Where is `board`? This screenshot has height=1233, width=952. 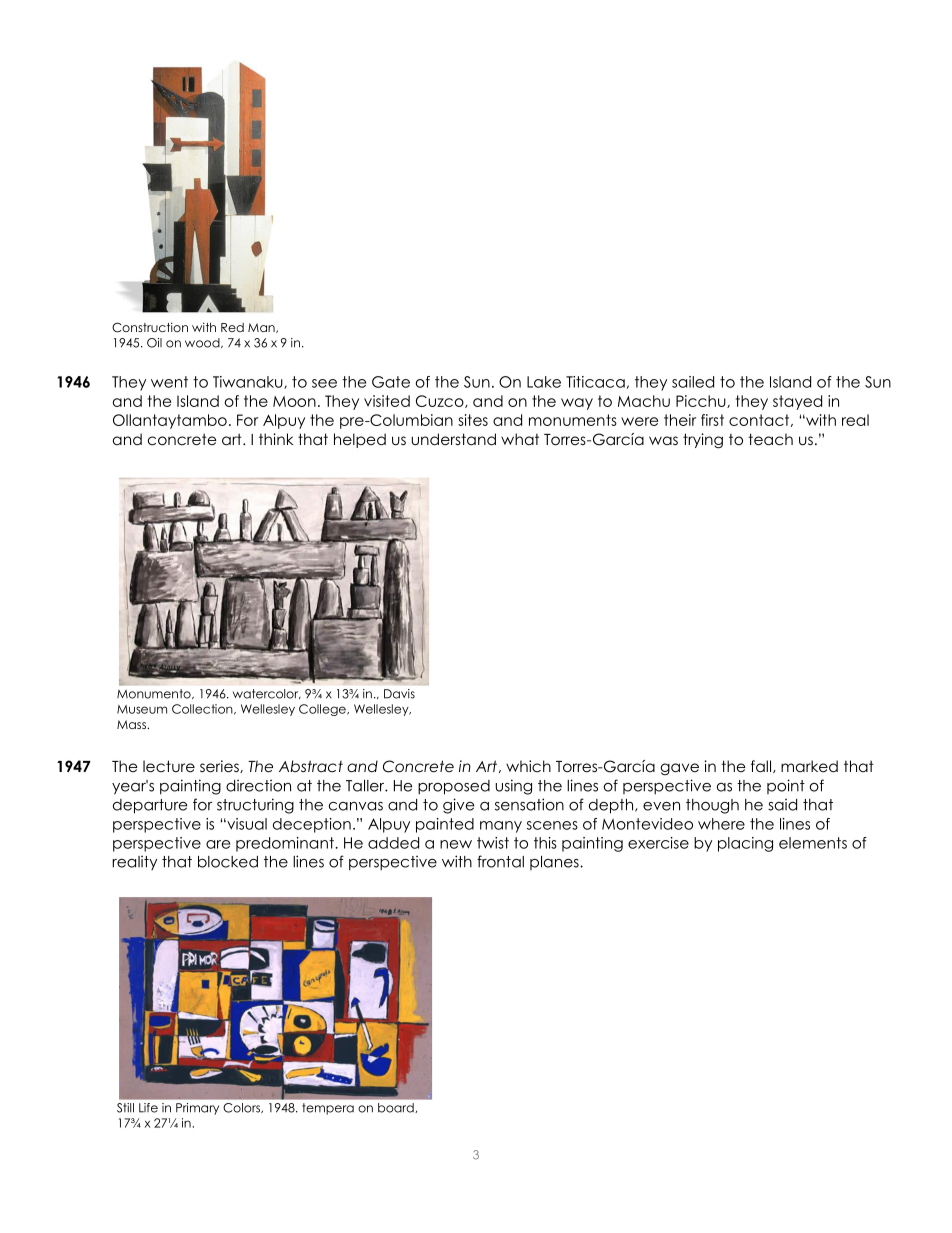 board is located at coordinates (397, 1108).
